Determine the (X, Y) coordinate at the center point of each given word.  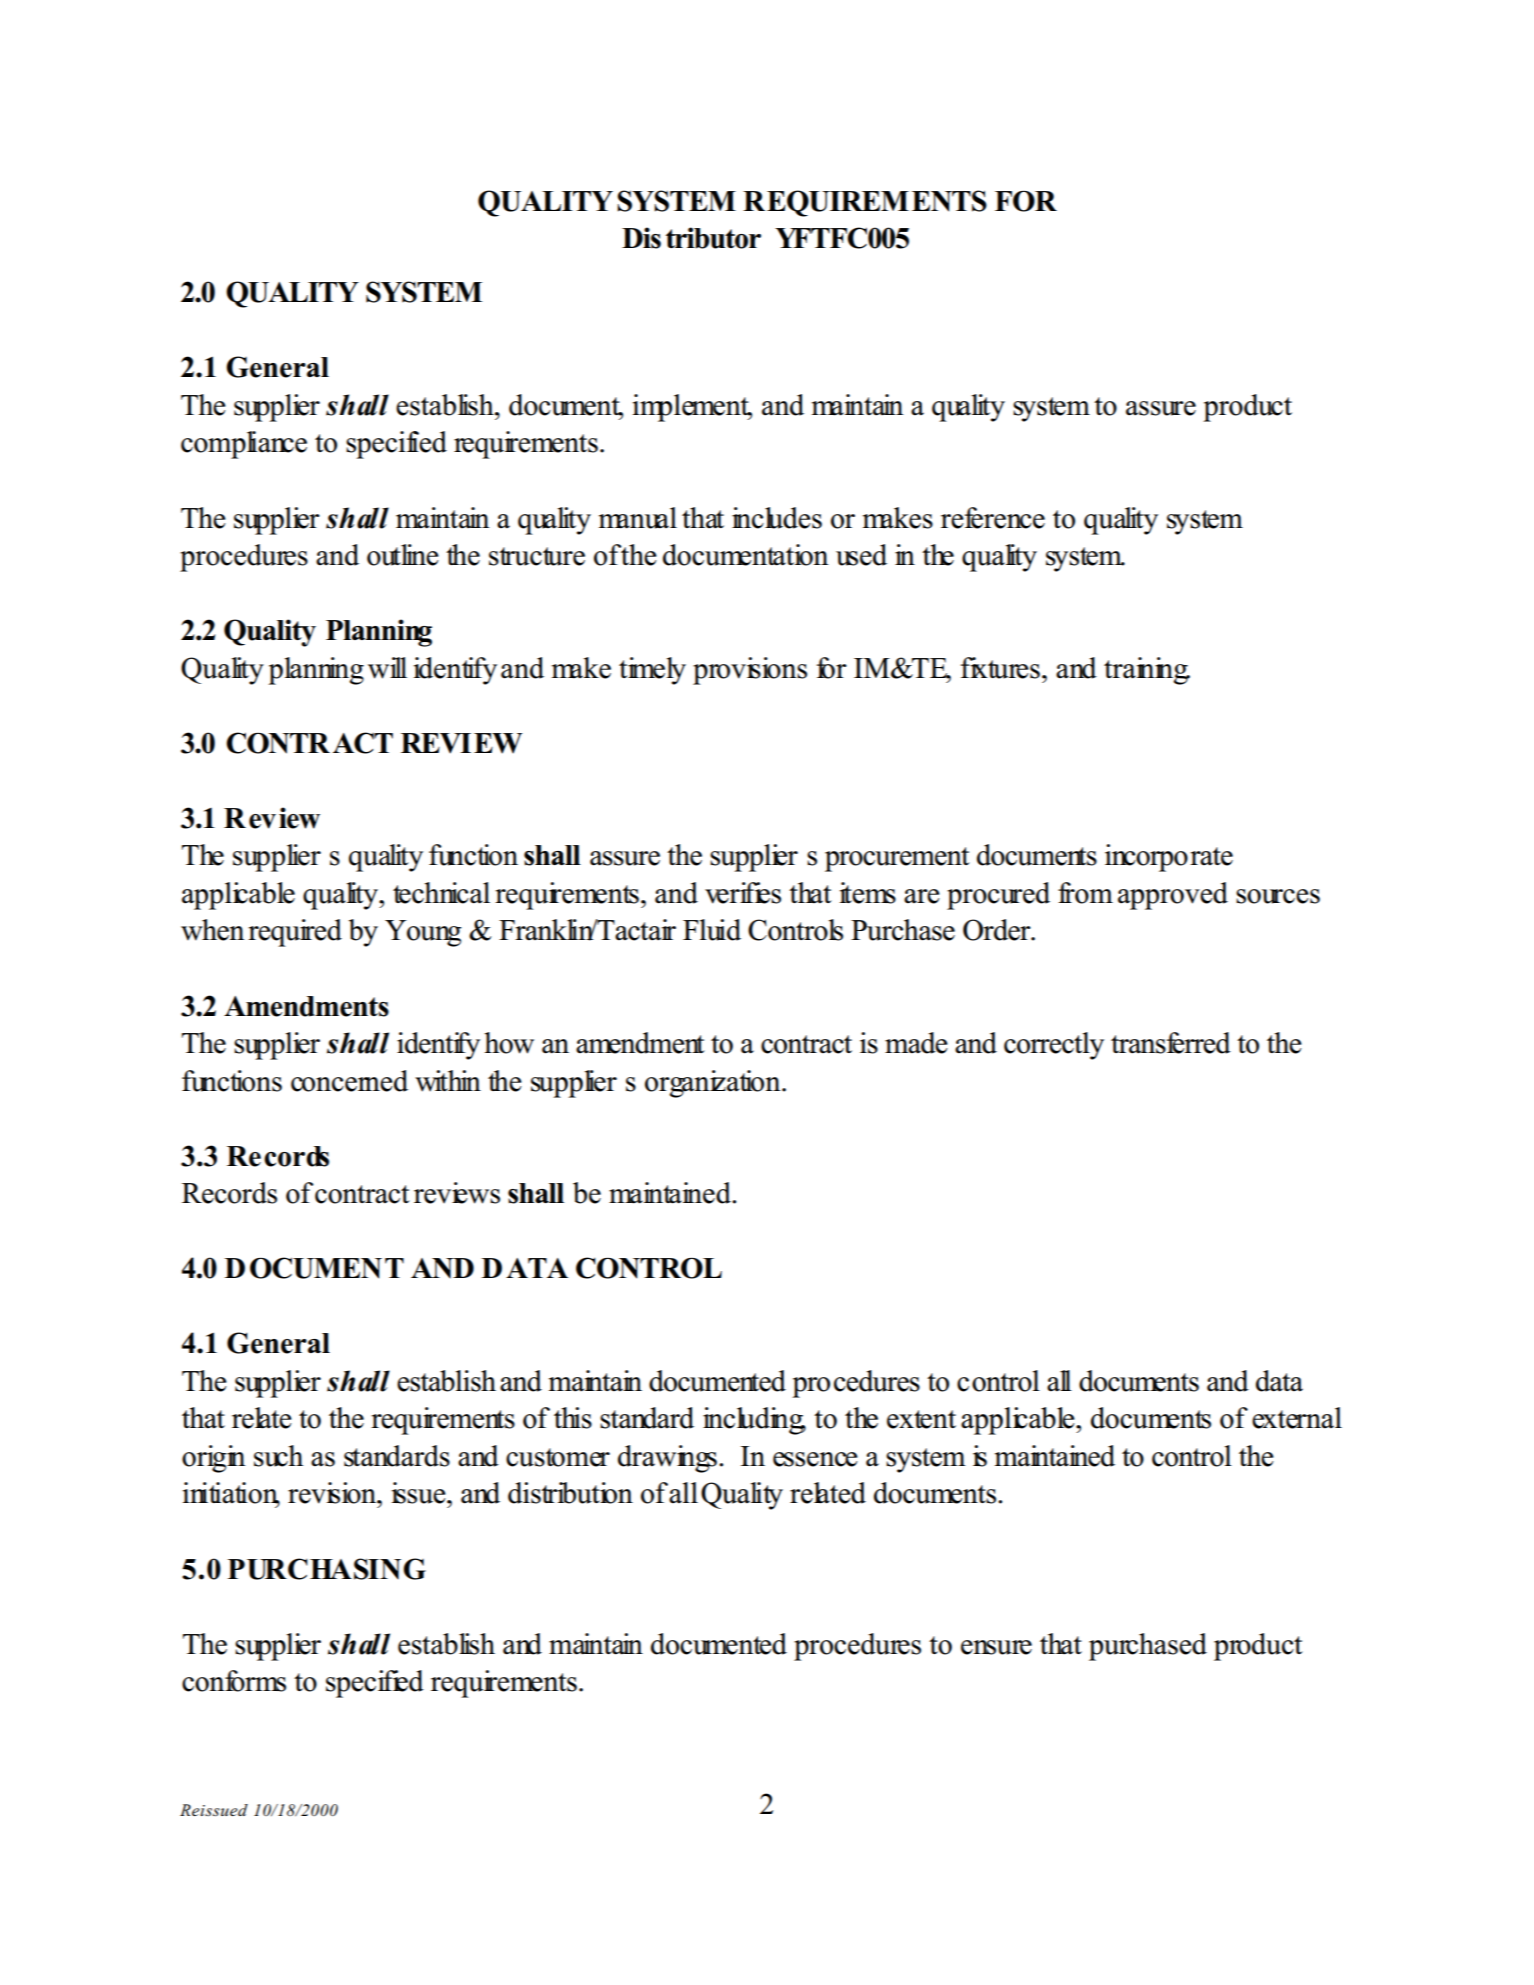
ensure (996, 1647)
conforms (234, 1681)
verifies (743, 893)
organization (714, 1084)
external (1297, 1418)
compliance (244, 445)
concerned (349, 1081)
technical (441, 893)
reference (993, 518)
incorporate (1169, 858)
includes (777, 518)
